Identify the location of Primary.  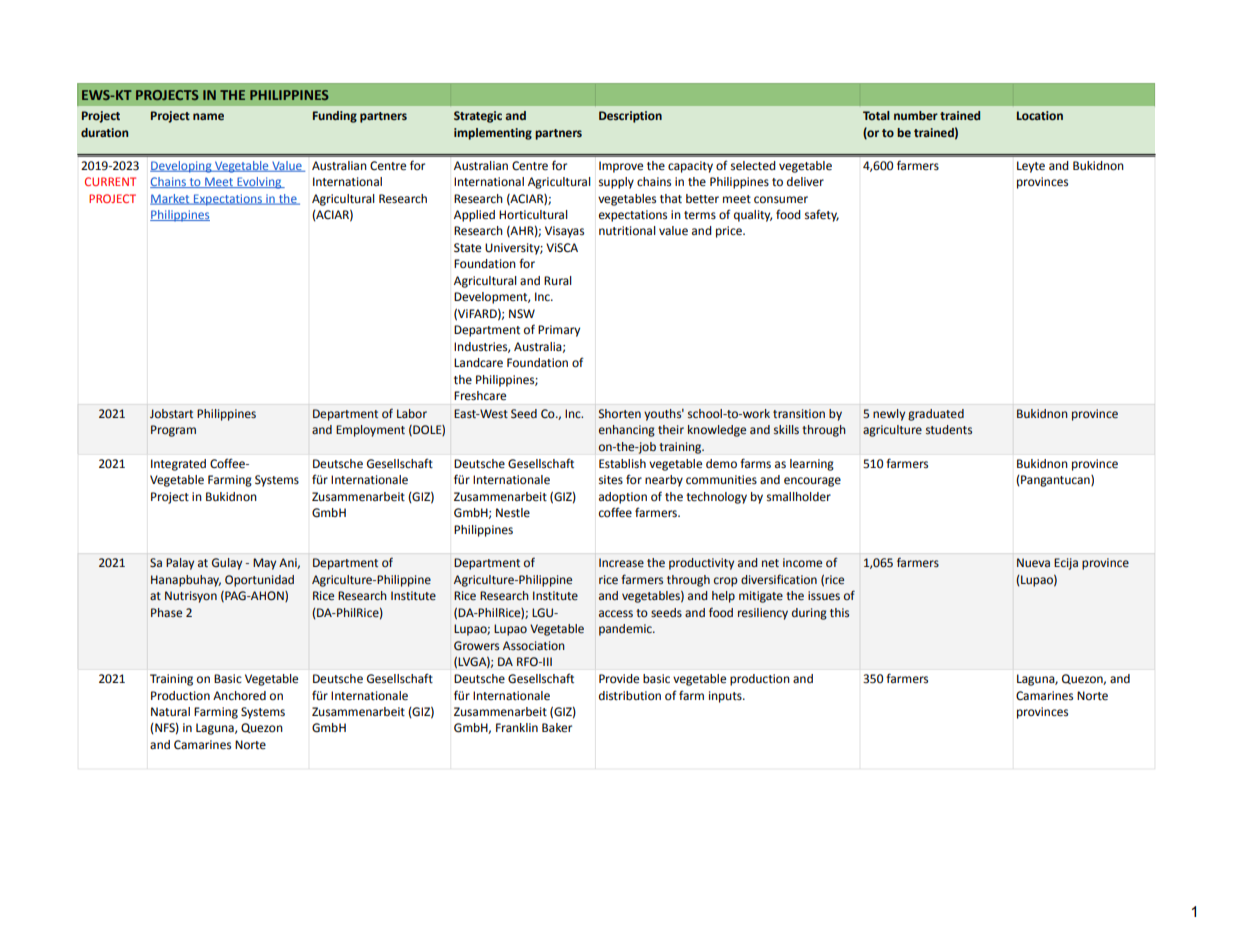
(559, 331).
